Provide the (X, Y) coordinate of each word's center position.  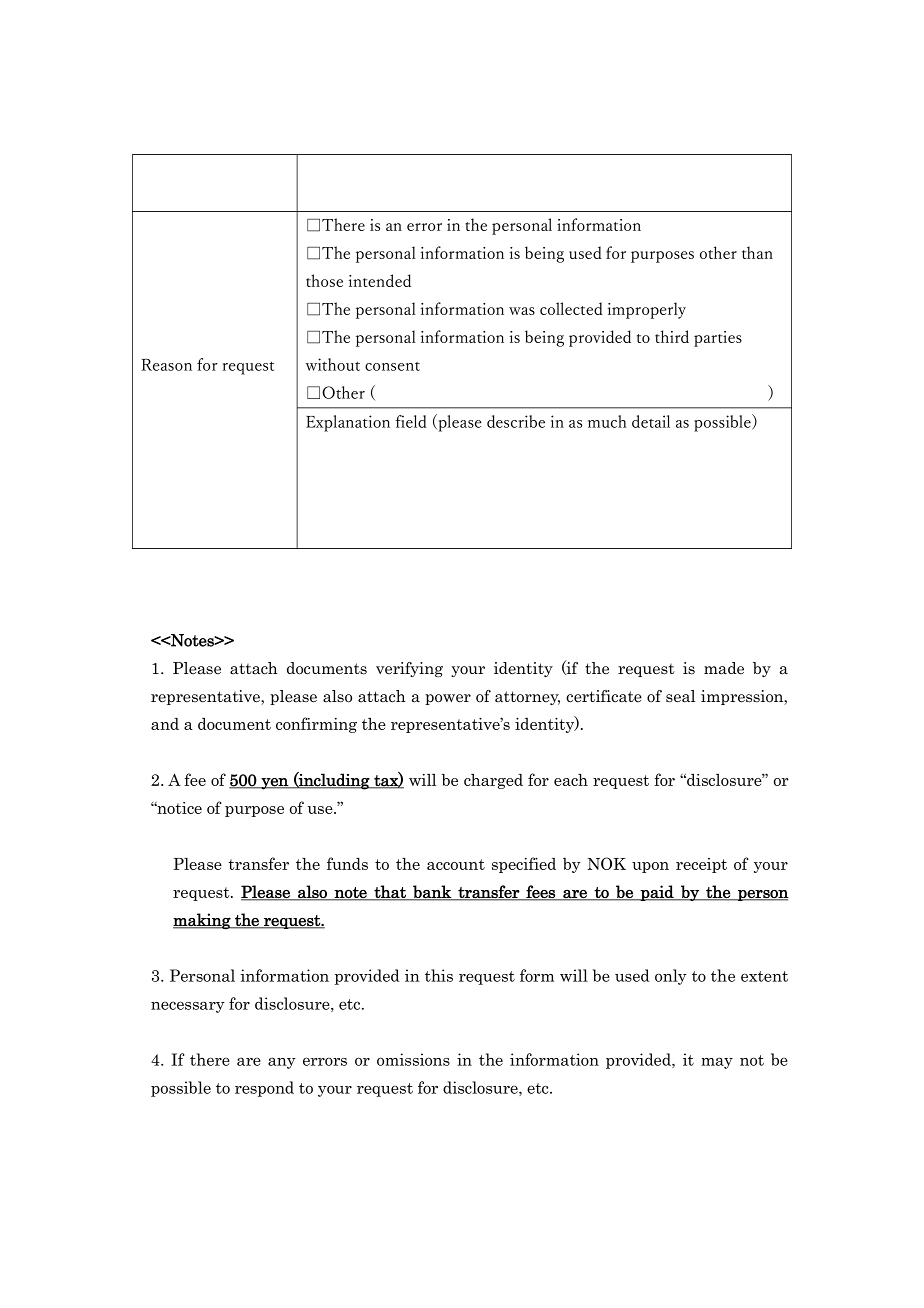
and (165, 724)
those (324, 280)
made (724, 668)
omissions (413, 1059)
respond (264, 1089)
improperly (647, 310)
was (522, 311)
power (448, 699)
